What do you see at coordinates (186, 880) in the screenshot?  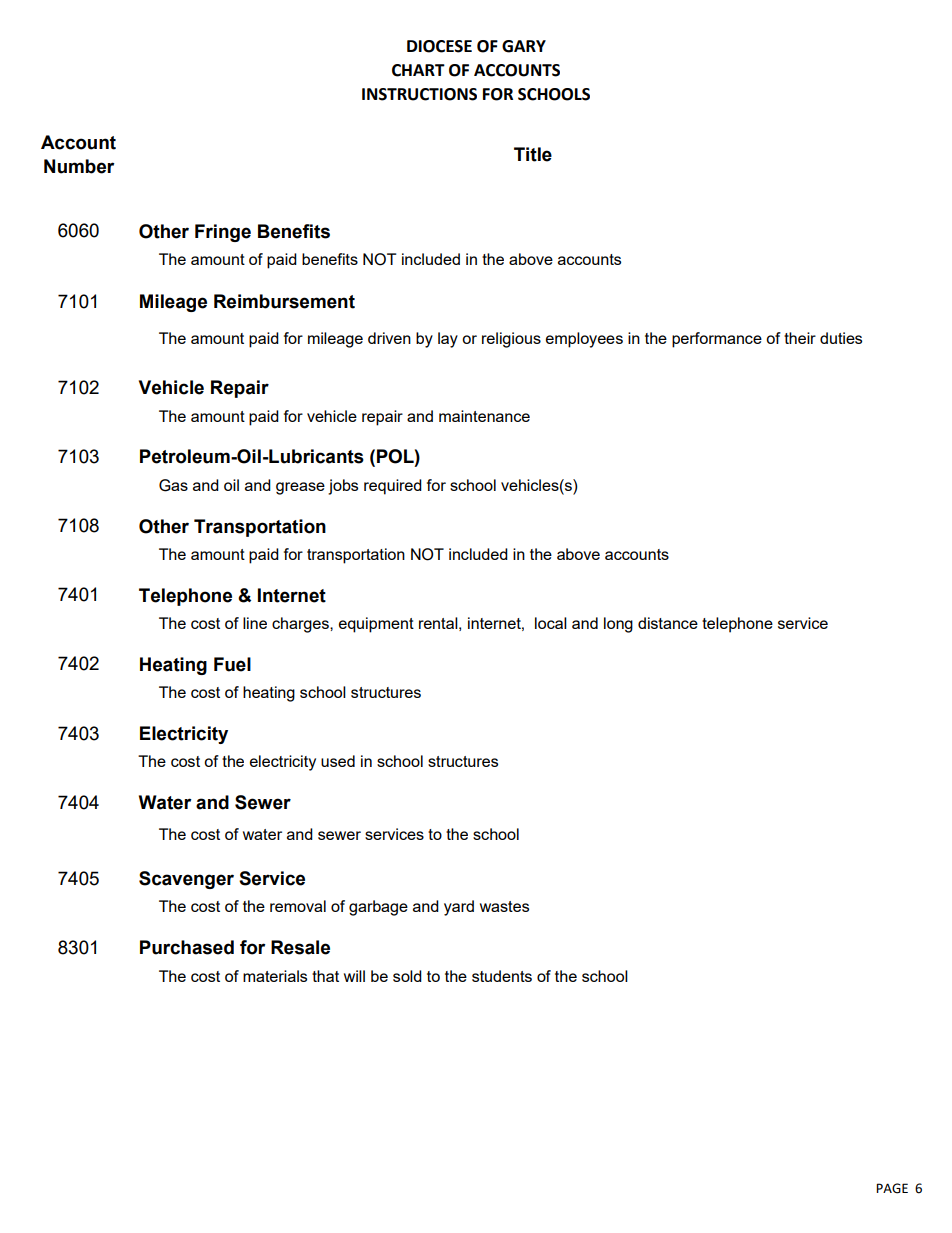 I see `Scavenger` at bounding box center [186, 880].
